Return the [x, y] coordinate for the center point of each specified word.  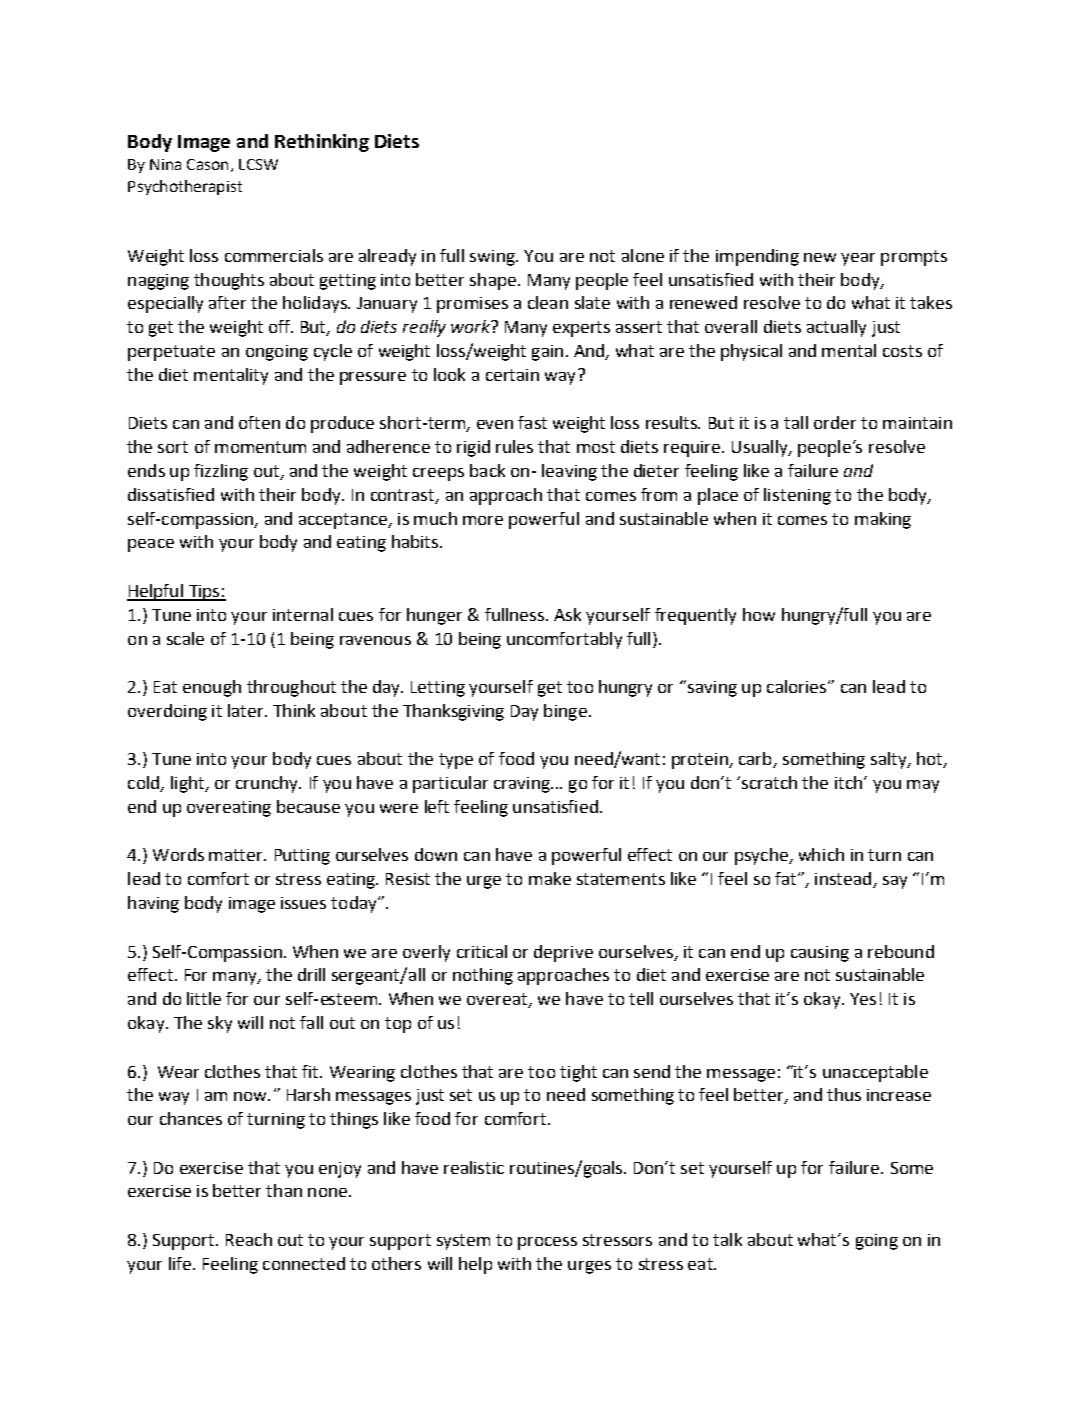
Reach [249, 1239]
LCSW [258, 164]
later [247, 710]
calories [798, 686]
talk [727, 1239]
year [858, 259]
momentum [260, 447]
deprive [563, 953]
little [204, 998]
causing [820, 954]
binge [565, 712]
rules [514, 446]
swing [493, 258]
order [835, 422]
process [547, 1243]
